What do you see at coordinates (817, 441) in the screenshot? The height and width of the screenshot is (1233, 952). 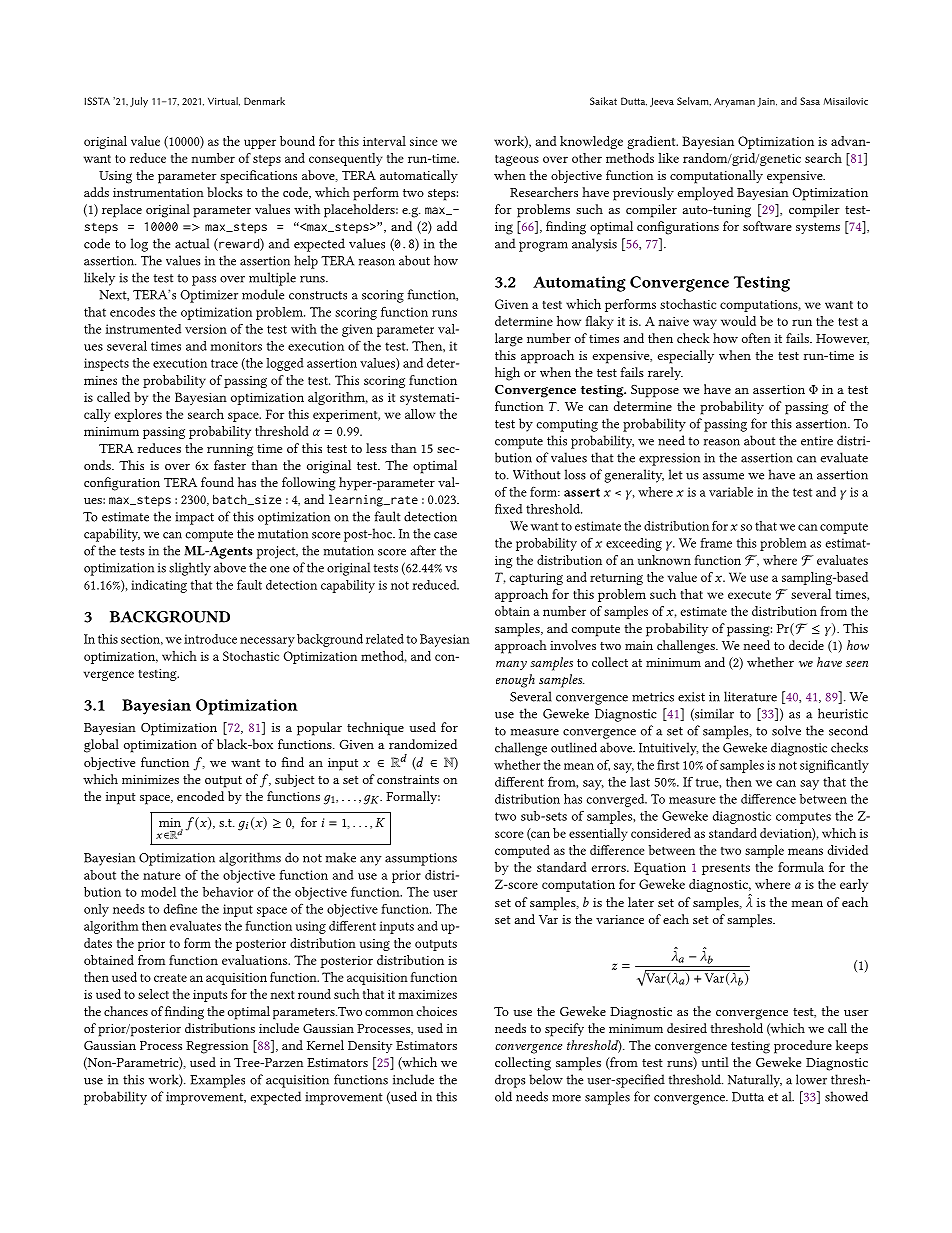 I see `entire` at bounding box center [817, 441].
